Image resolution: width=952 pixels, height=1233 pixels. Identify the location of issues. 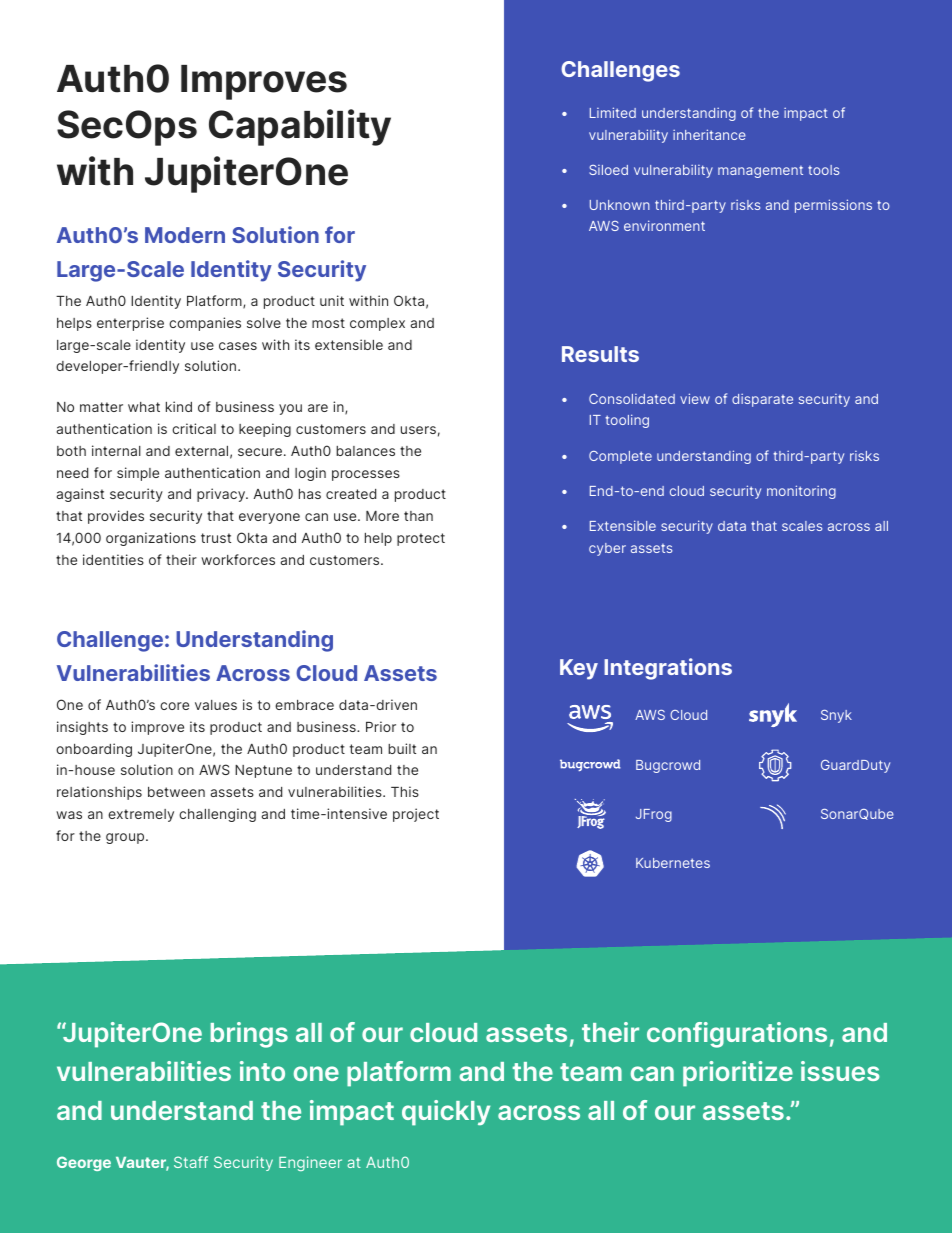
(840, 1071).
